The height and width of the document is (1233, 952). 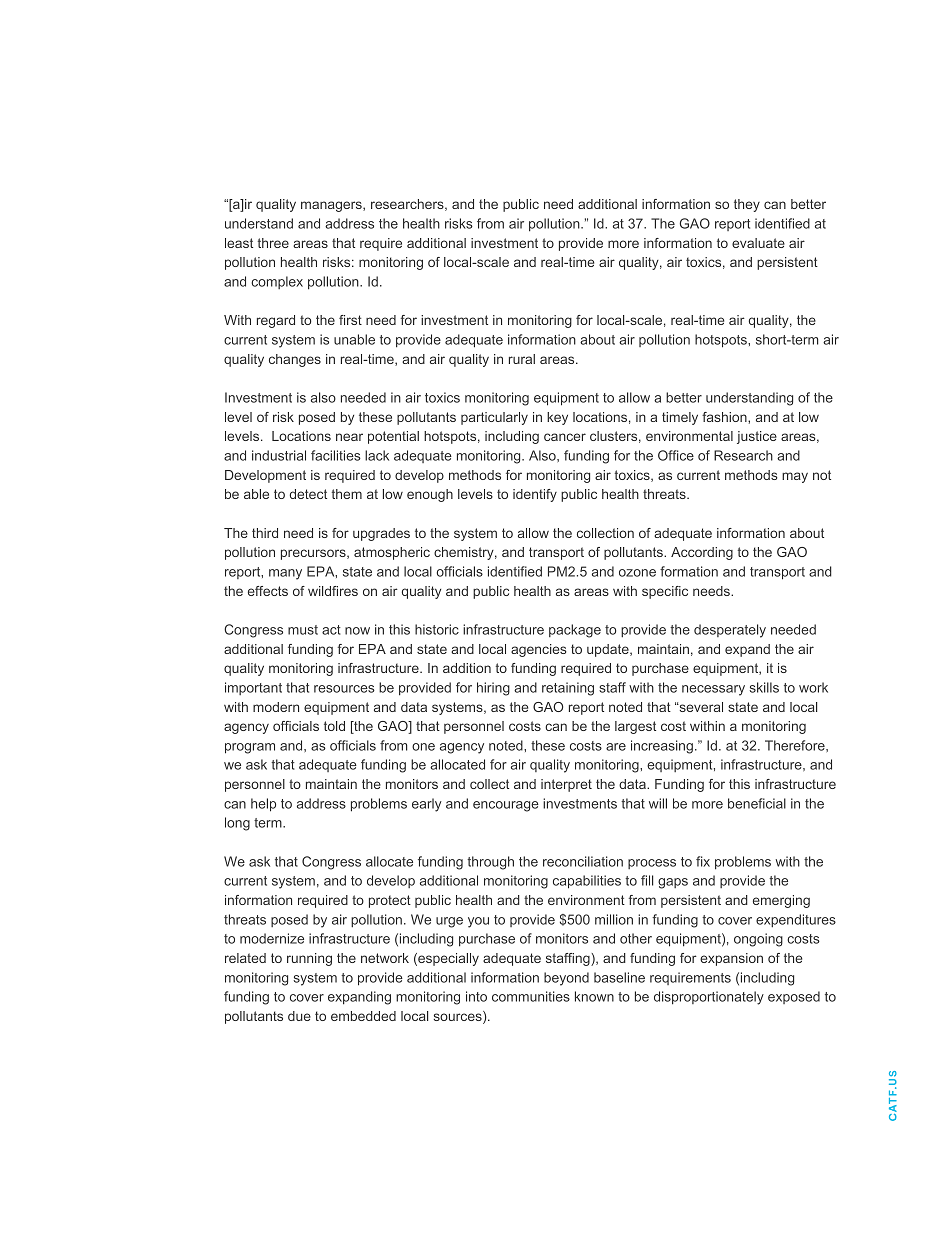 What do you see at coordinates (758, 243) in the document?
I see `evaluate` at bounding box center [758, 243].
